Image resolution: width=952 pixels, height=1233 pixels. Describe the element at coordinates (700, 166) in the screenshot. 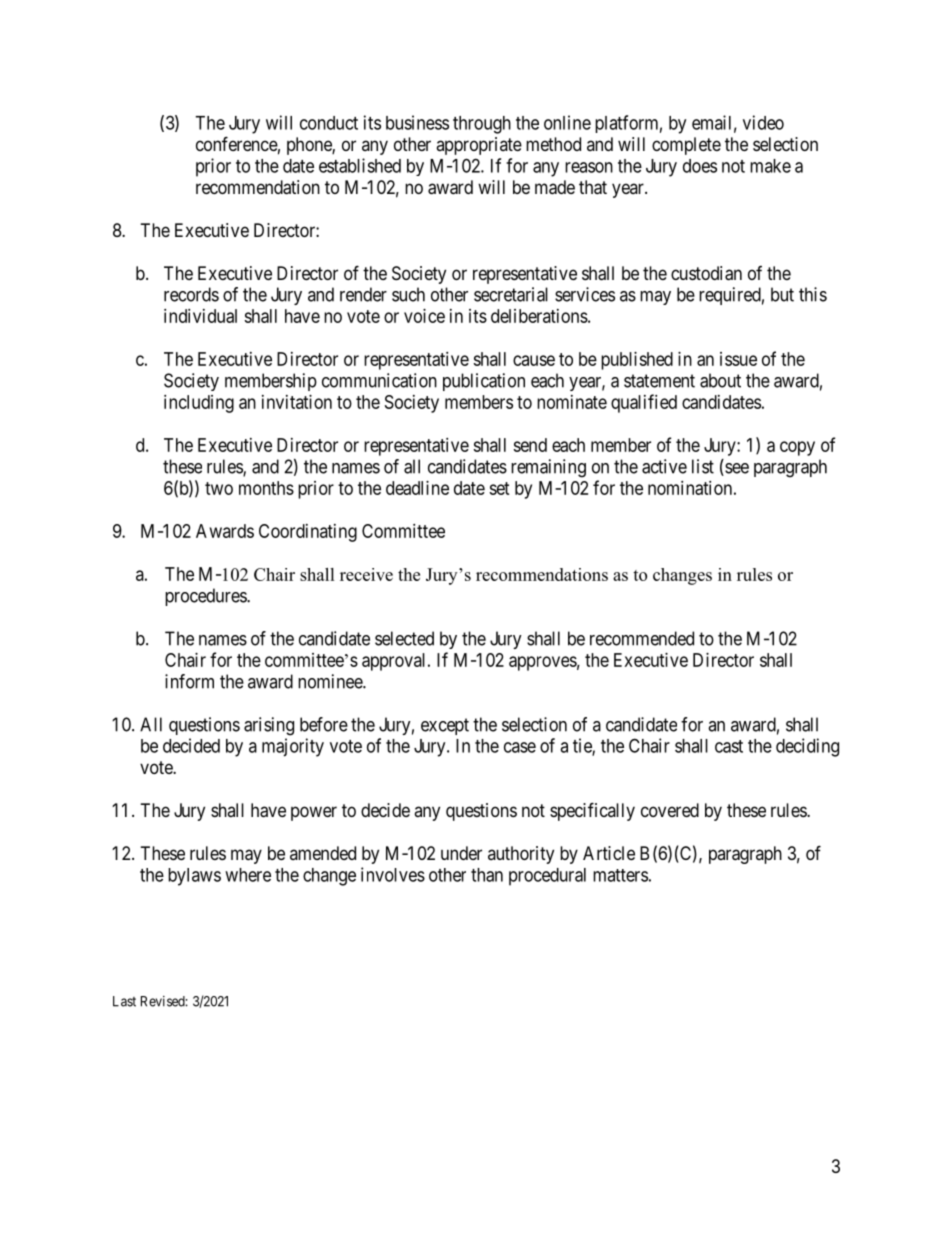

I see `does` at that location.
